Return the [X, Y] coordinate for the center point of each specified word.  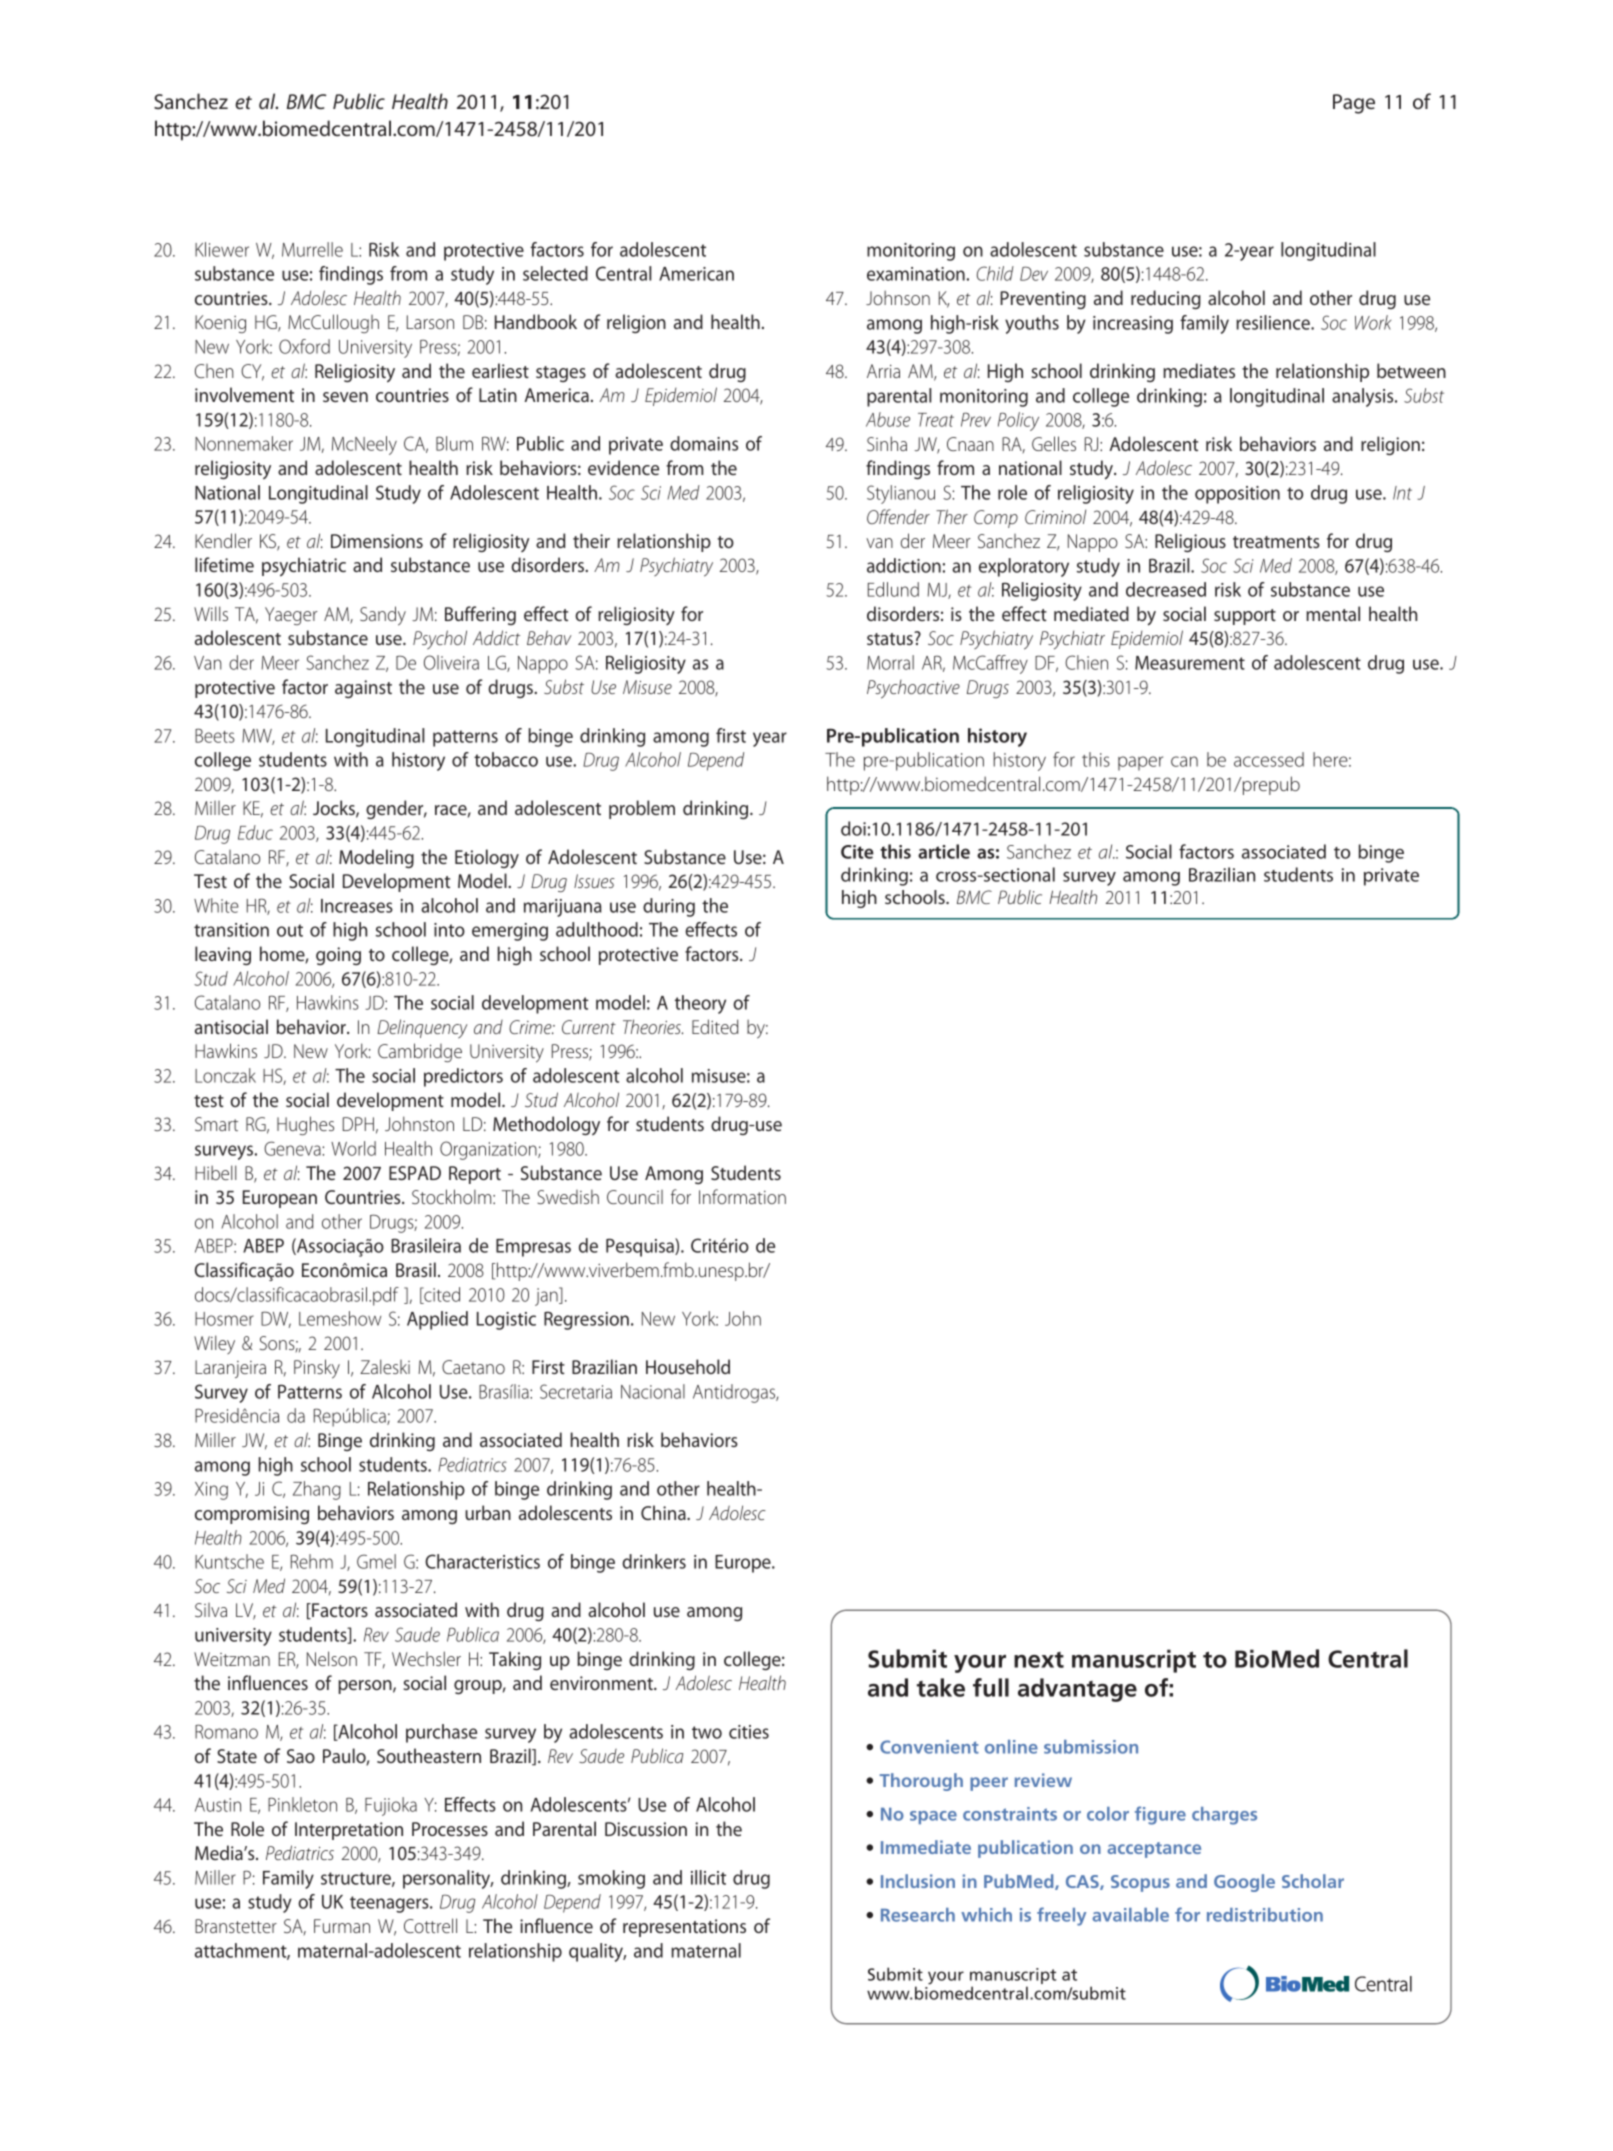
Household [688, 1366]
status [891, 638]
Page [1354, 104]
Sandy [383, 616]
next [1039, 1660]
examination [916, 274]
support [1245, 617]
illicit [708, 1877]
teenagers [390, 1904]
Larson [430, 322]
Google [1244, 1883]
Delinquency [422, 1029]
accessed [1269, 759]
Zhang [317, 1490]
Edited [715, 1026]
